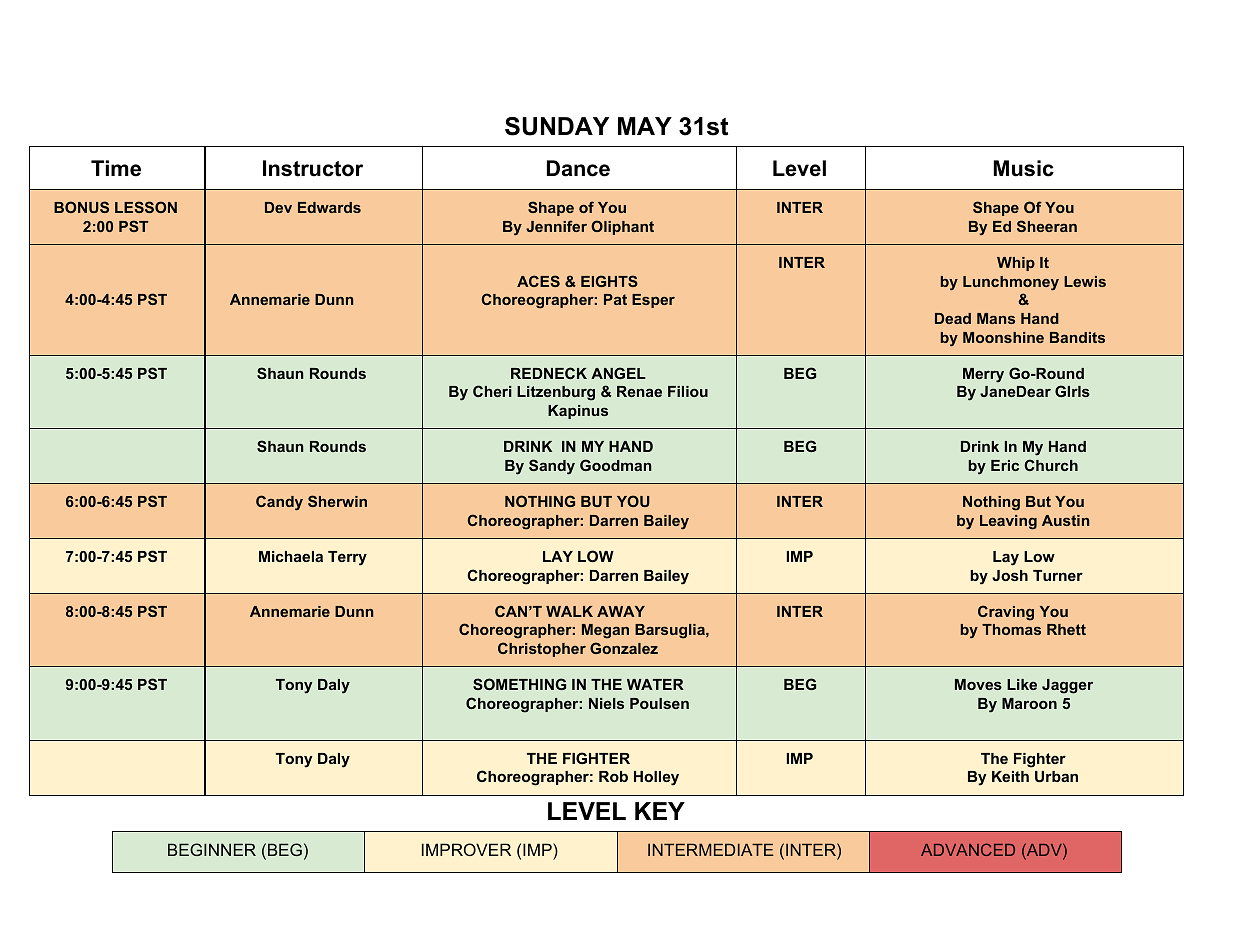  What do you see at coordinates (983, 375) in the page?
I see `Merry` at bounding box center [983, 375].
